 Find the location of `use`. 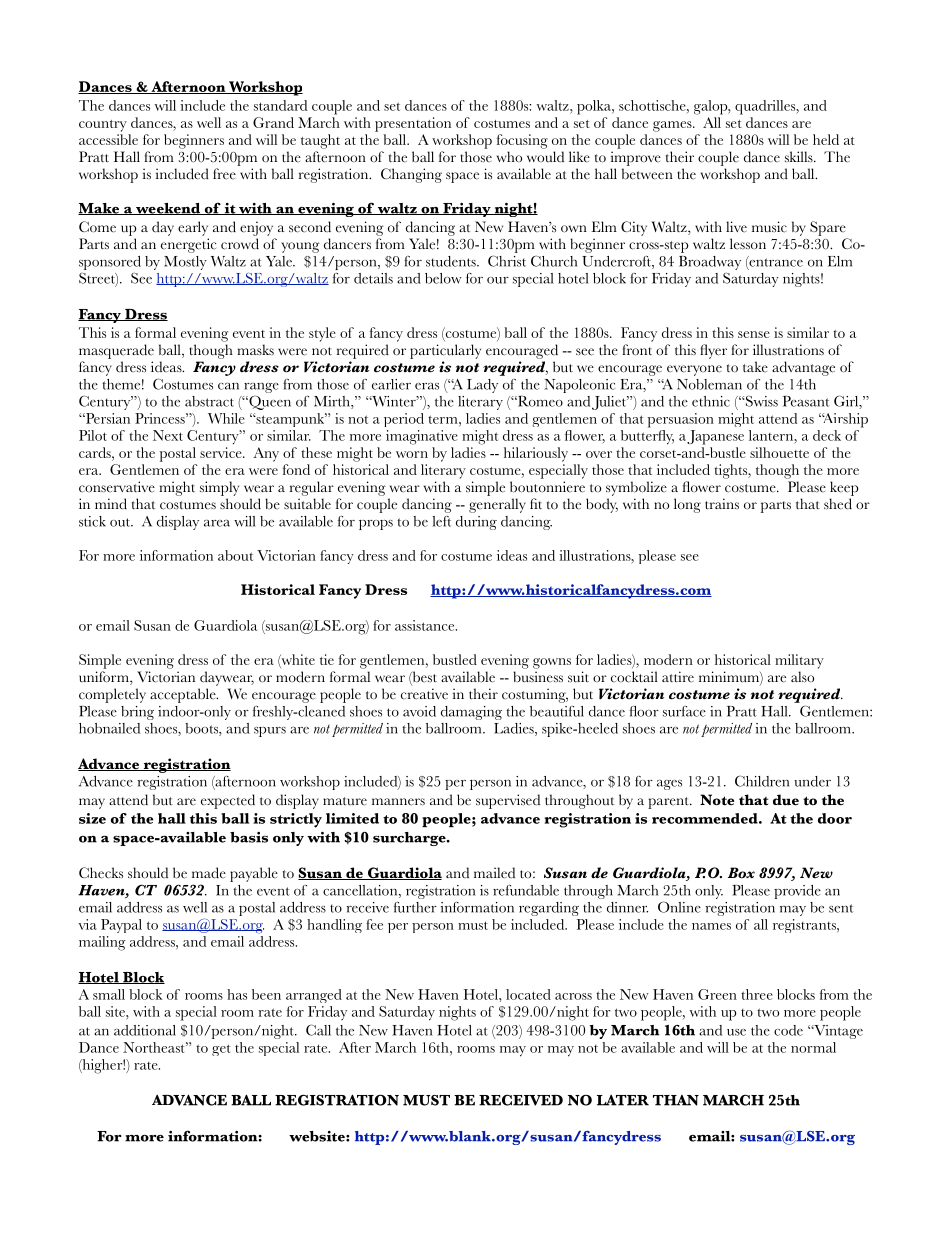

use is located at coordinates (736, 1032).
